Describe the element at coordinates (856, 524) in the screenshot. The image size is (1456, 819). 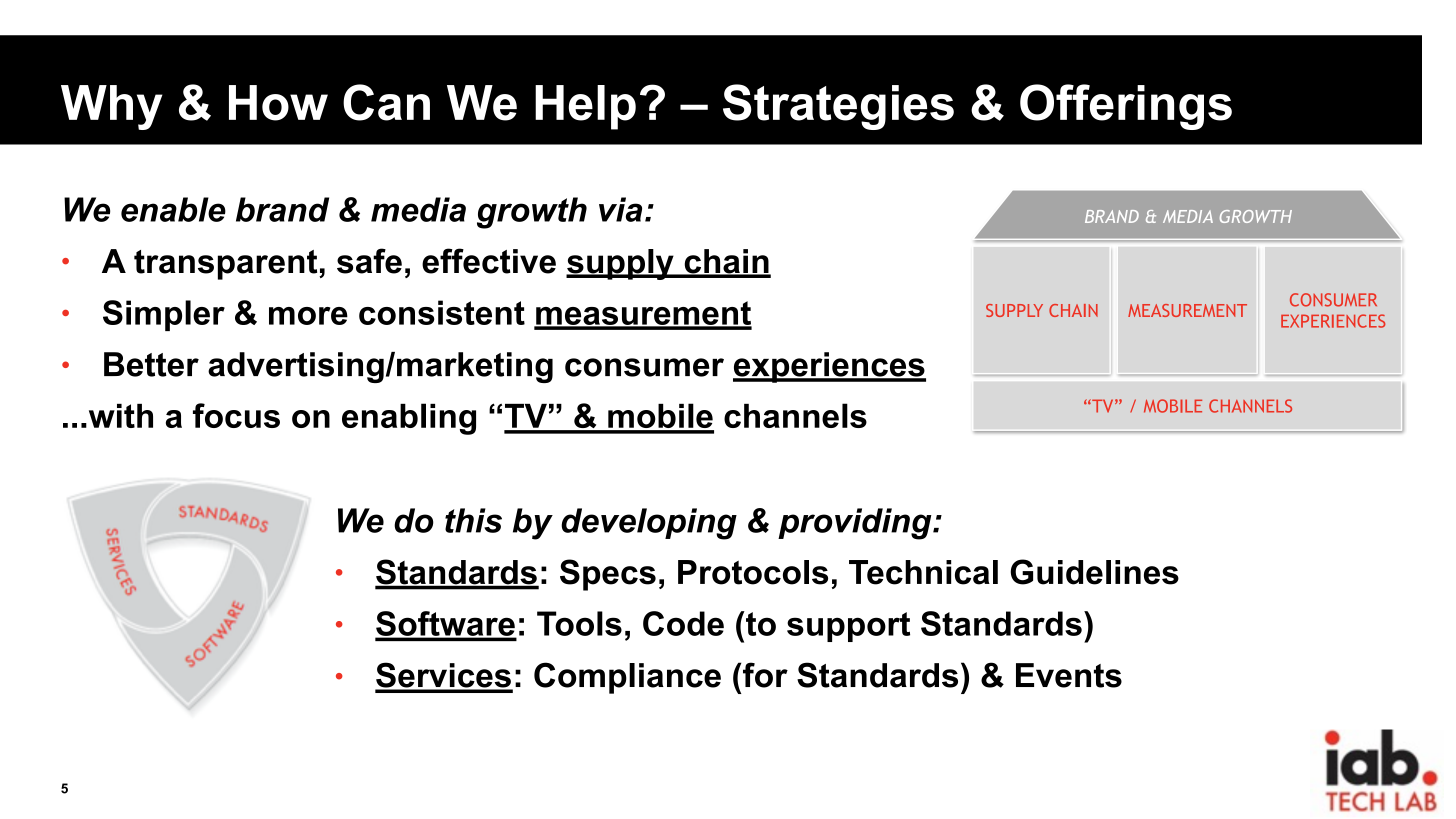
I see `providing` at that location.
